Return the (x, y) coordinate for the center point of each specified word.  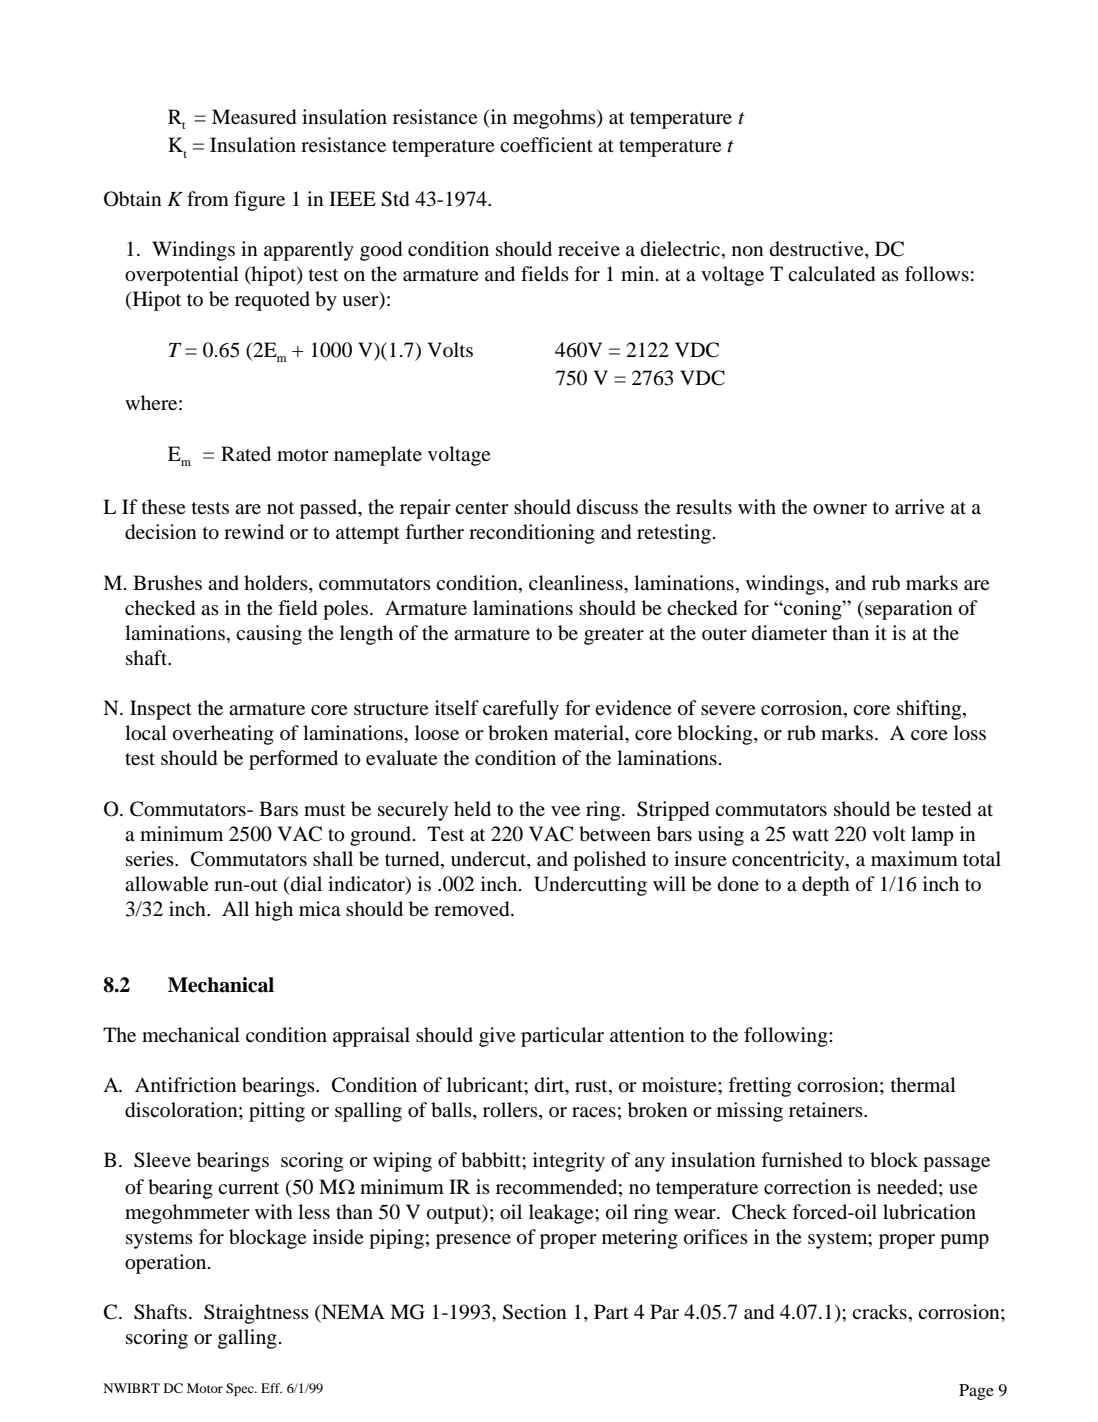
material (590, 732)
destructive (818, 250)
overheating (223, 735)
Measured (254, 117)
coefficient (546, 144)
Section (535, 1312)
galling (247, 1339)
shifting (930, 710)
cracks (879, 1311)
